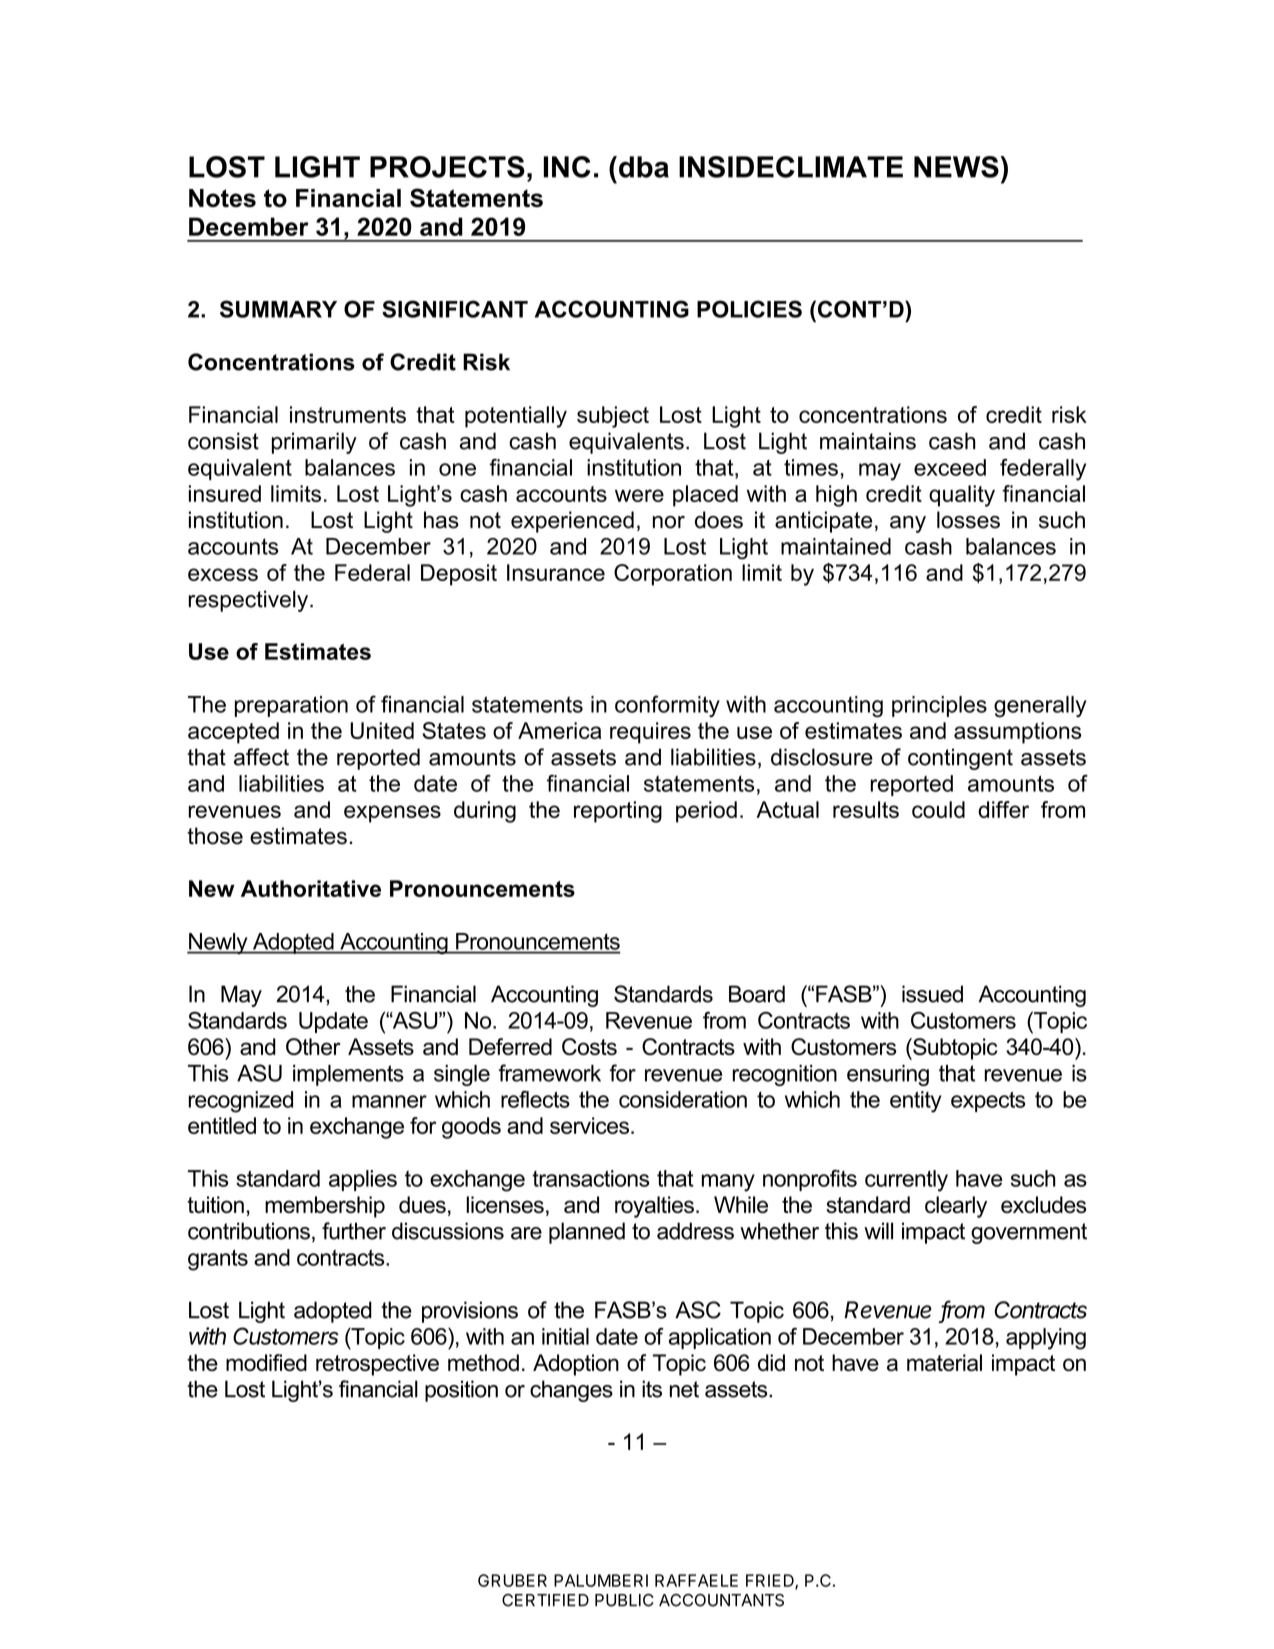  I want to click on FRIED, so click(771, 1581).
